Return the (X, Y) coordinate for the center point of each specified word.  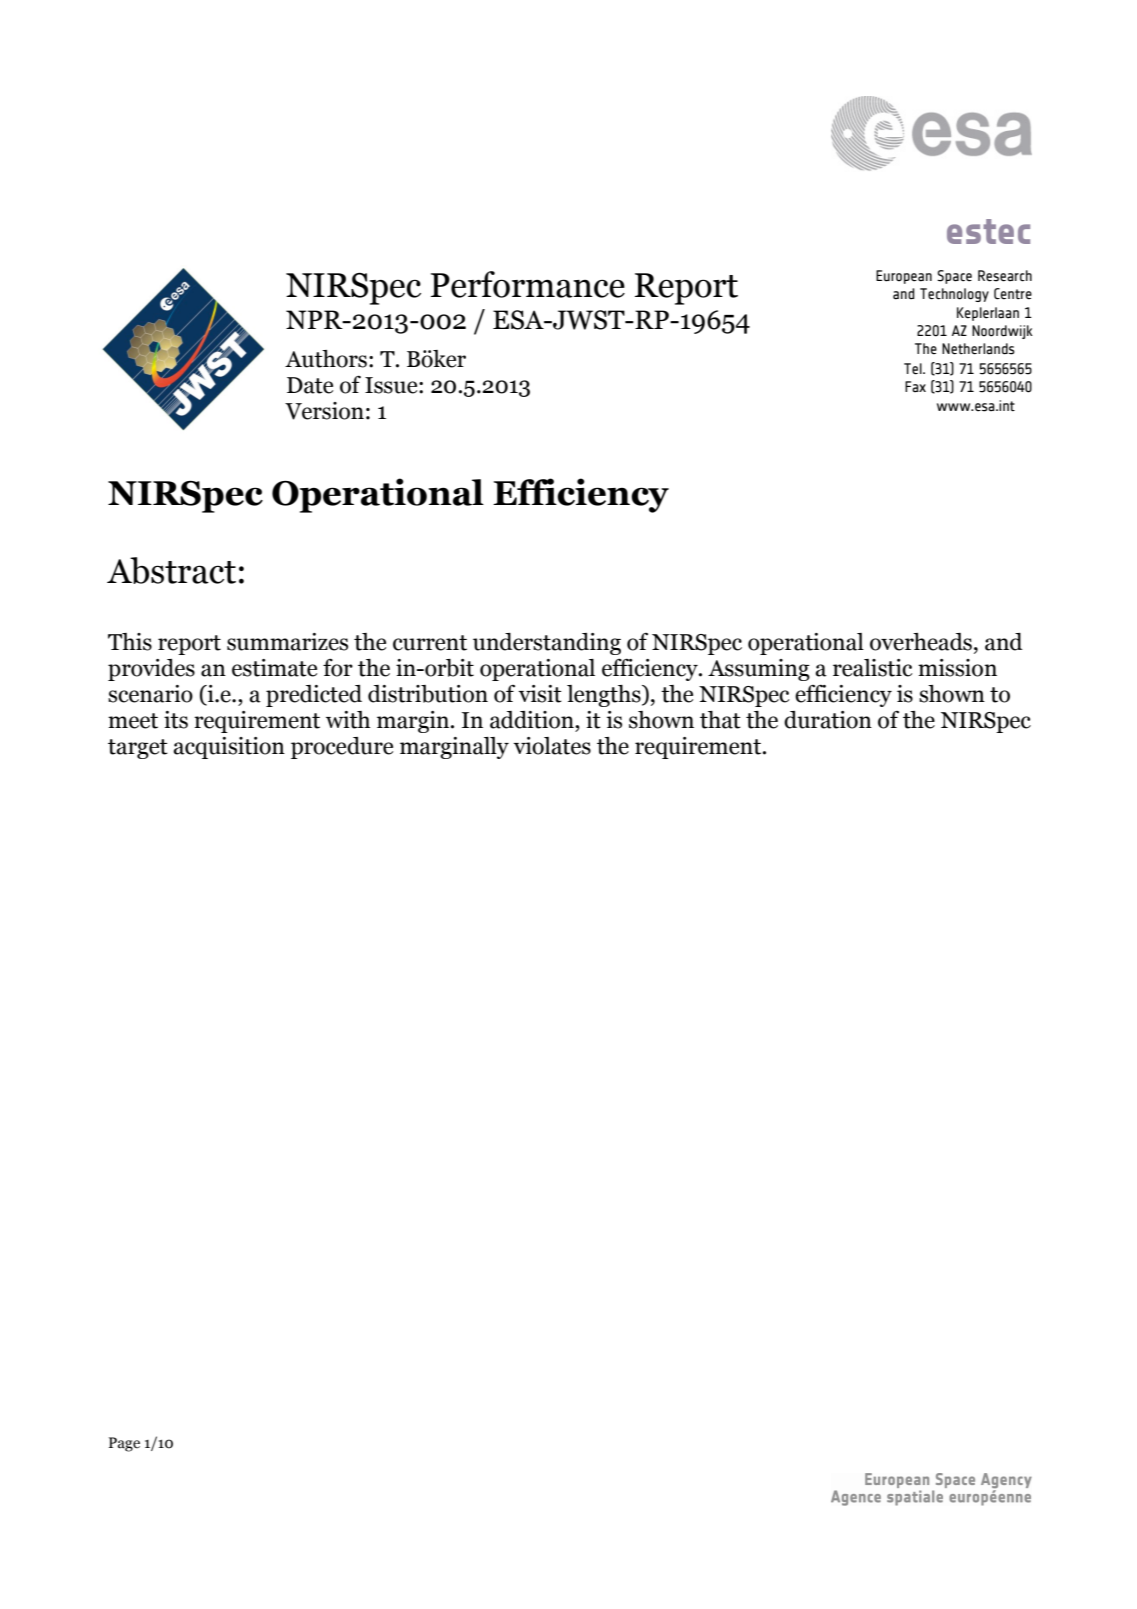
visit (540, 694)
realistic (873, 668)
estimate (274, 668)
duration (828, 720)
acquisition (229, 748)
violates (552, 746)
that (720, 720)
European (904, 277)
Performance (528, 284)
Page (124, 1444)
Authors (326, 359)
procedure (342, 748)
